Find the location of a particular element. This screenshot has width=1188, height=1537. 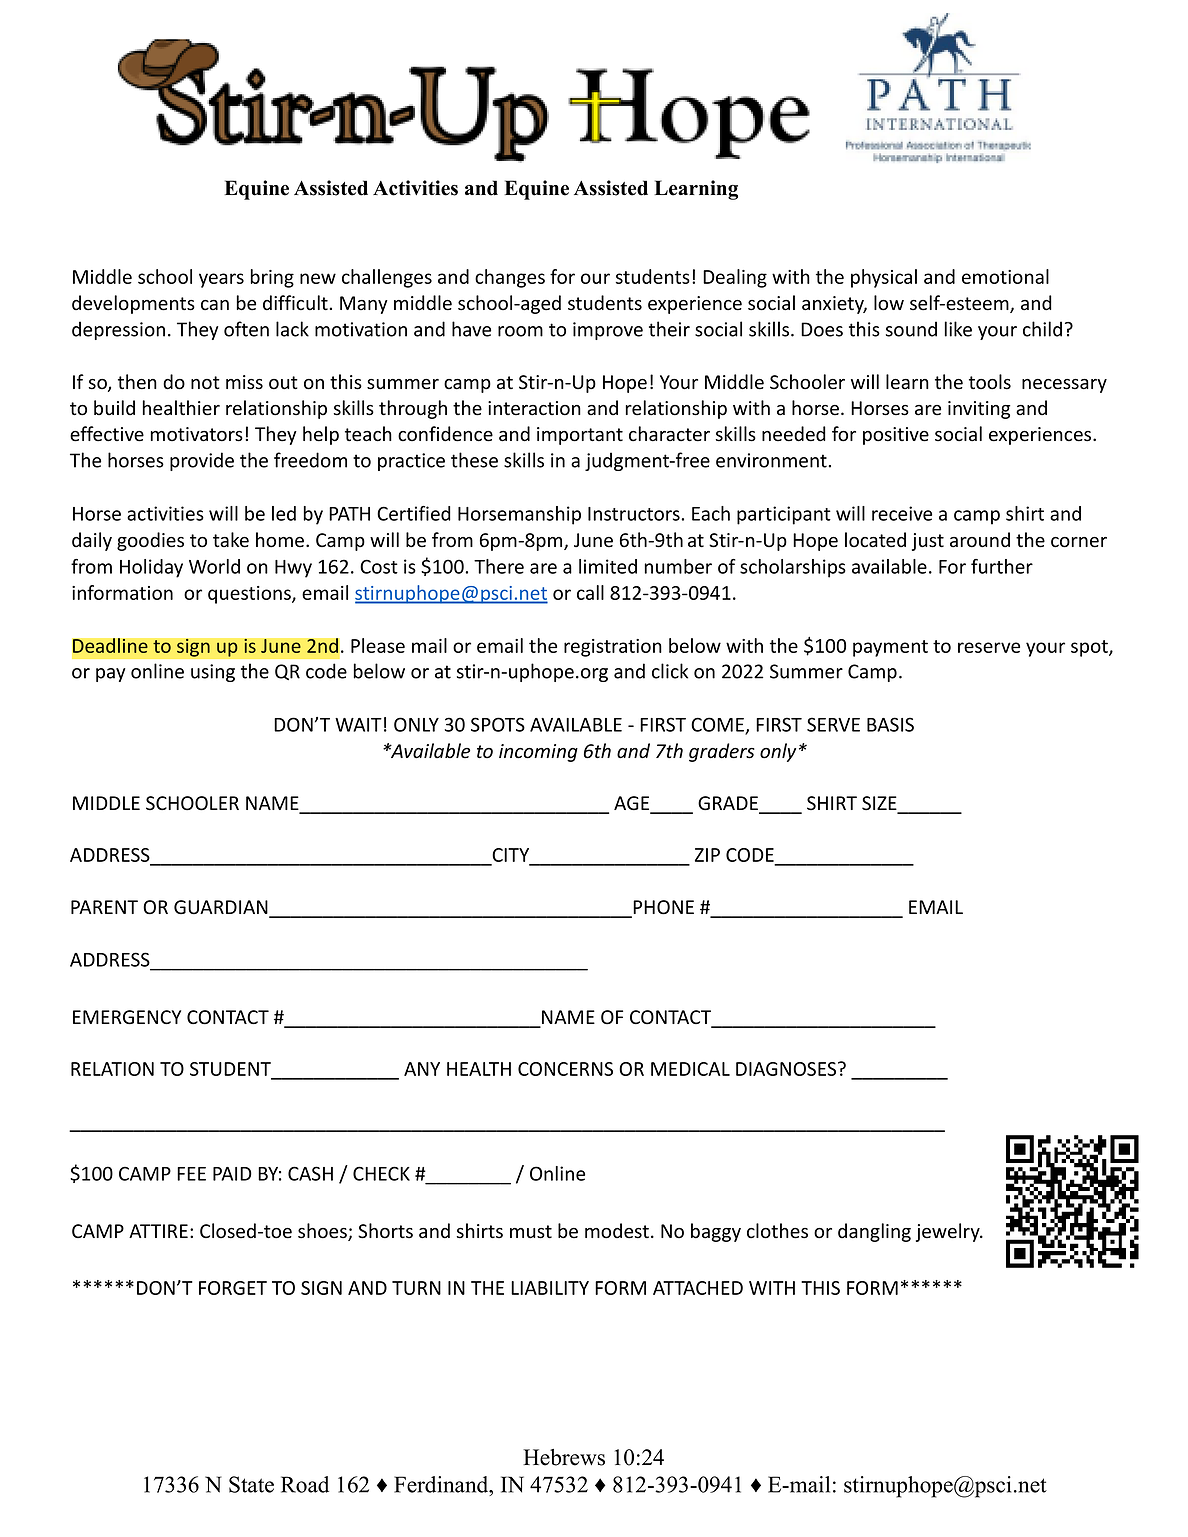

PARENT is located at coordinates (104, 907).
